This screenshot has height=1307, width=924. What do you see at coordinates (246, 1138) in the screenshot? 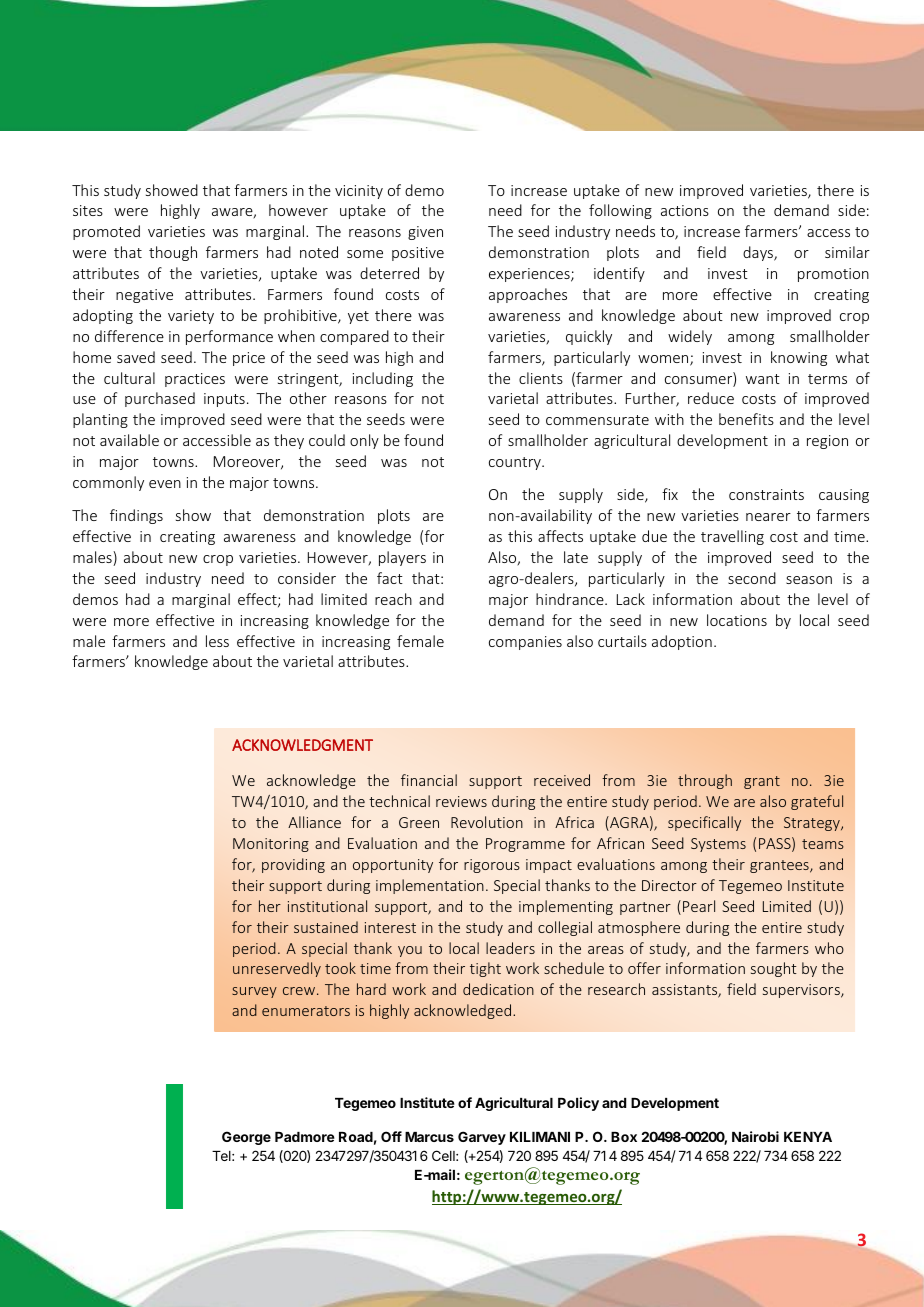
I see `George` at bounding box center [246, 1138].
